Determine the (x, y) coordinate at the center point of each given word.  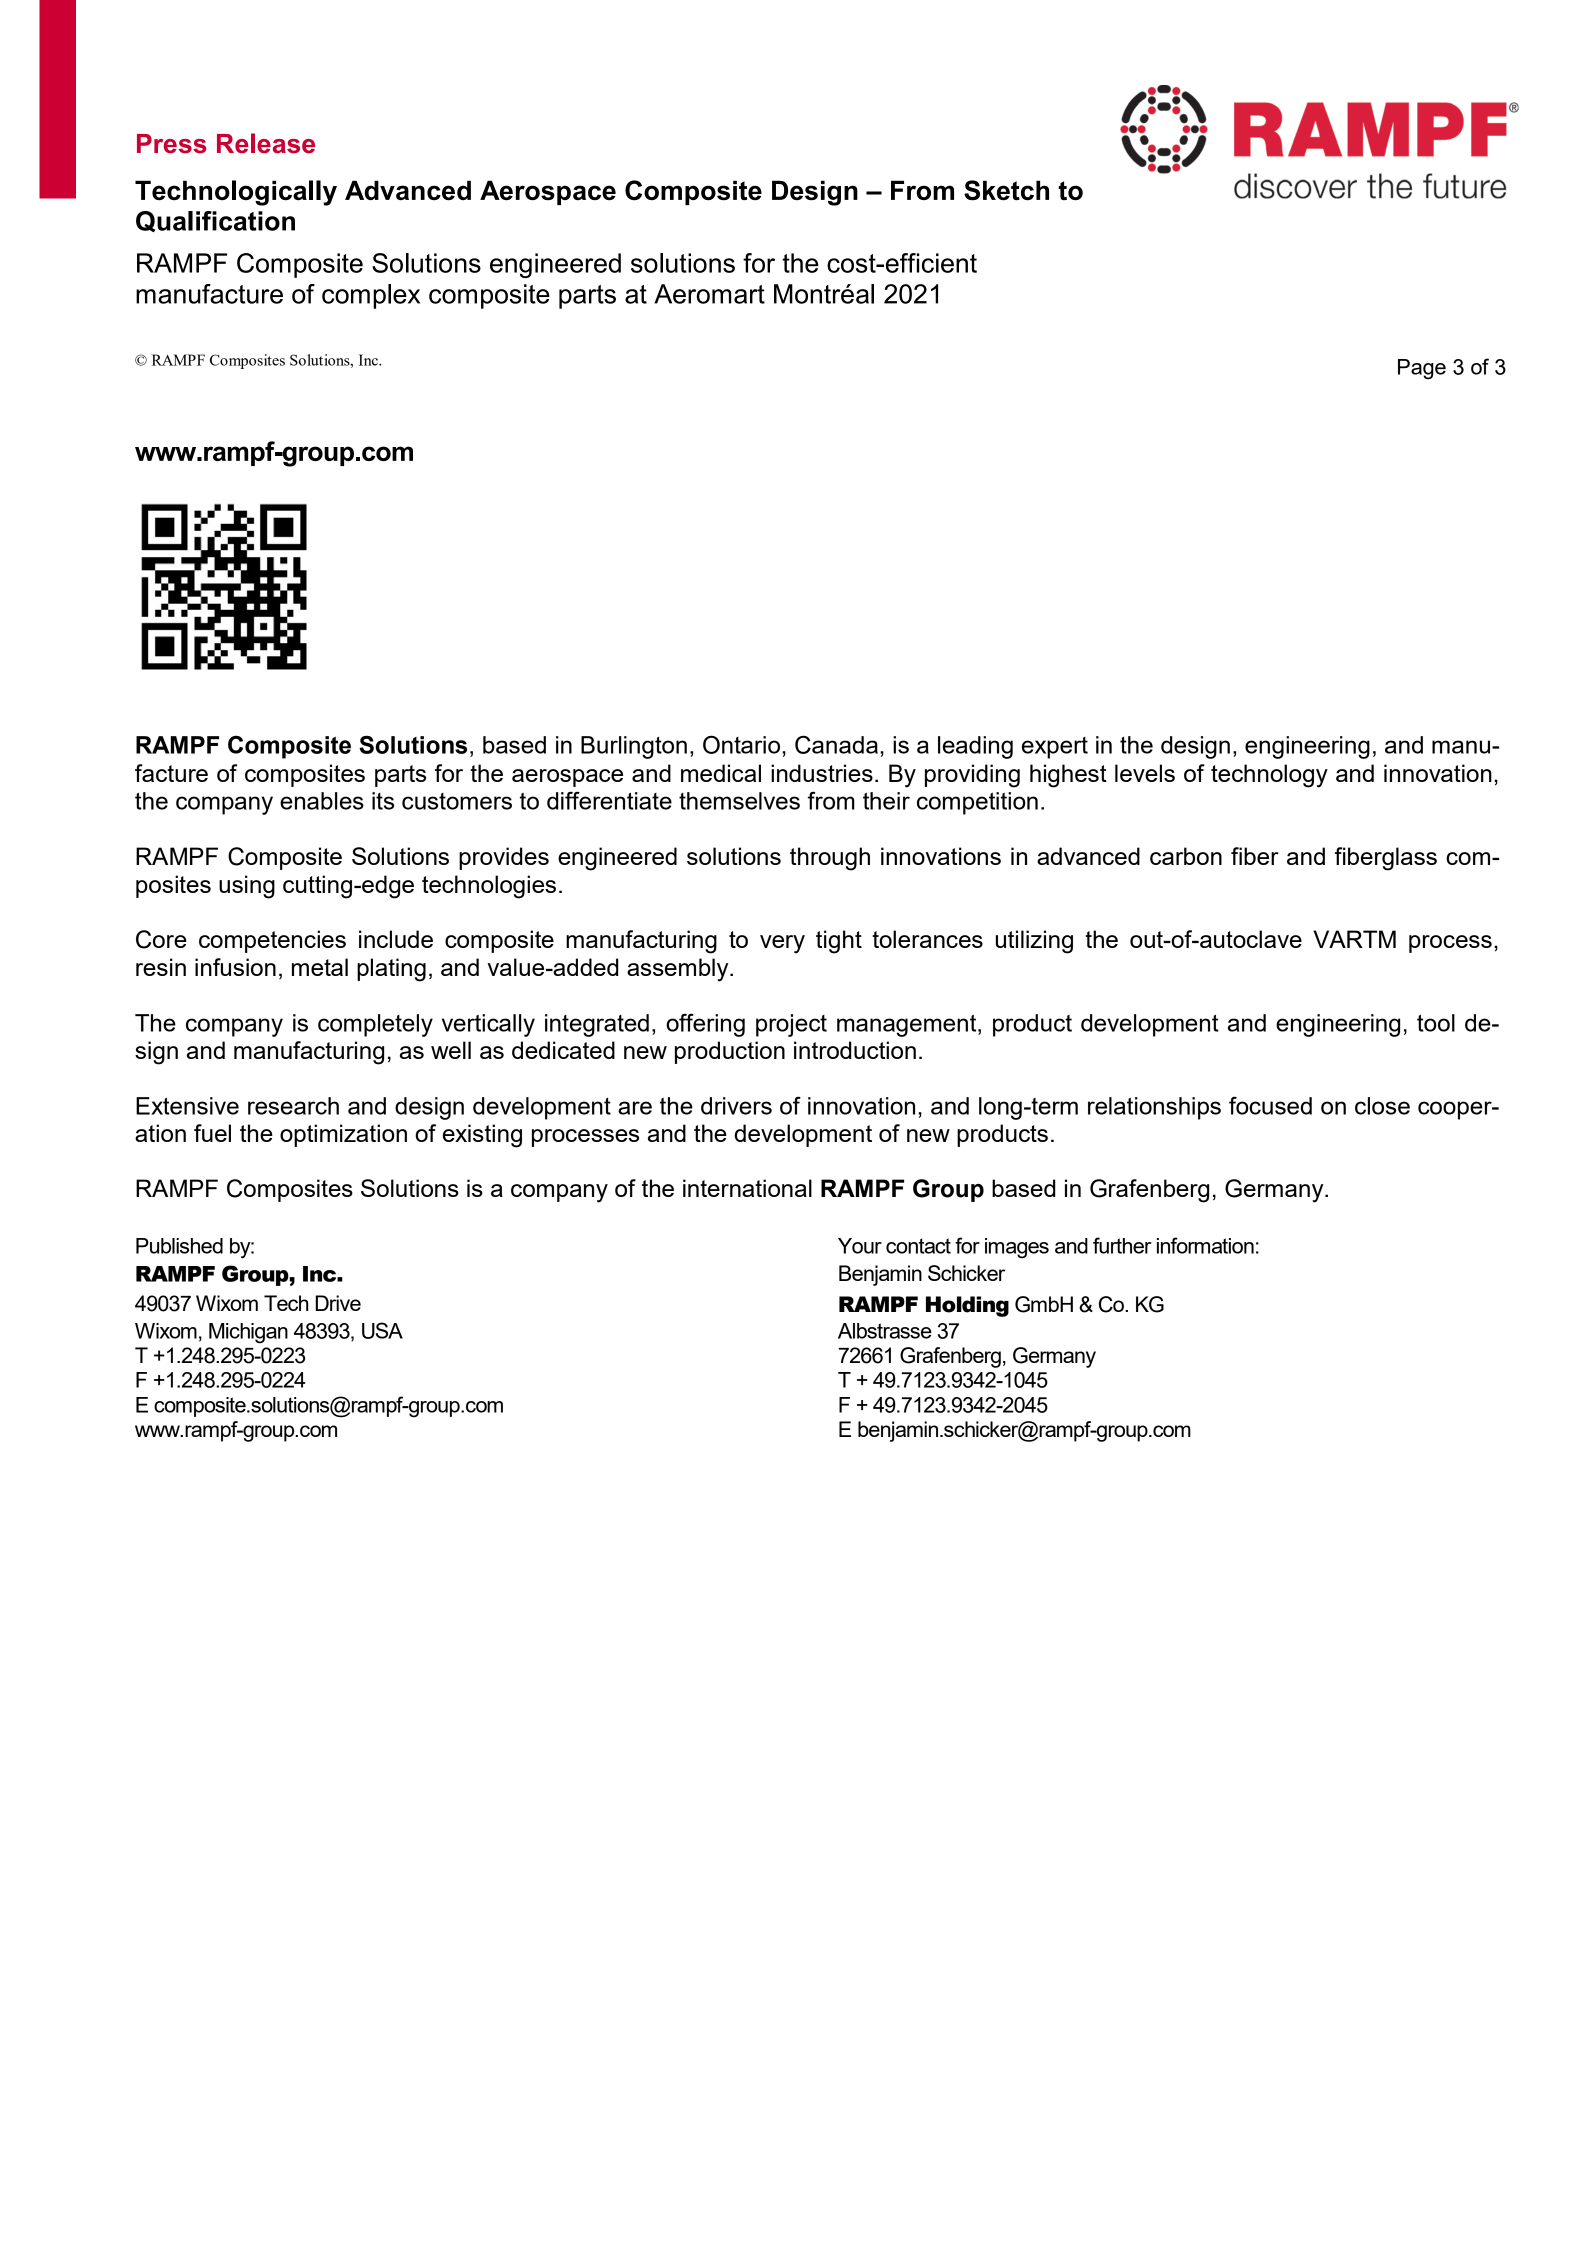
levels (1145, 773)
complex (371, 296)
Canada (836, 744)
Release (266, 143)
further (1122, 1245)
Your (860, 1246)
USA (382, 1330)
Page (1422, 369)
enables (322, 801)
